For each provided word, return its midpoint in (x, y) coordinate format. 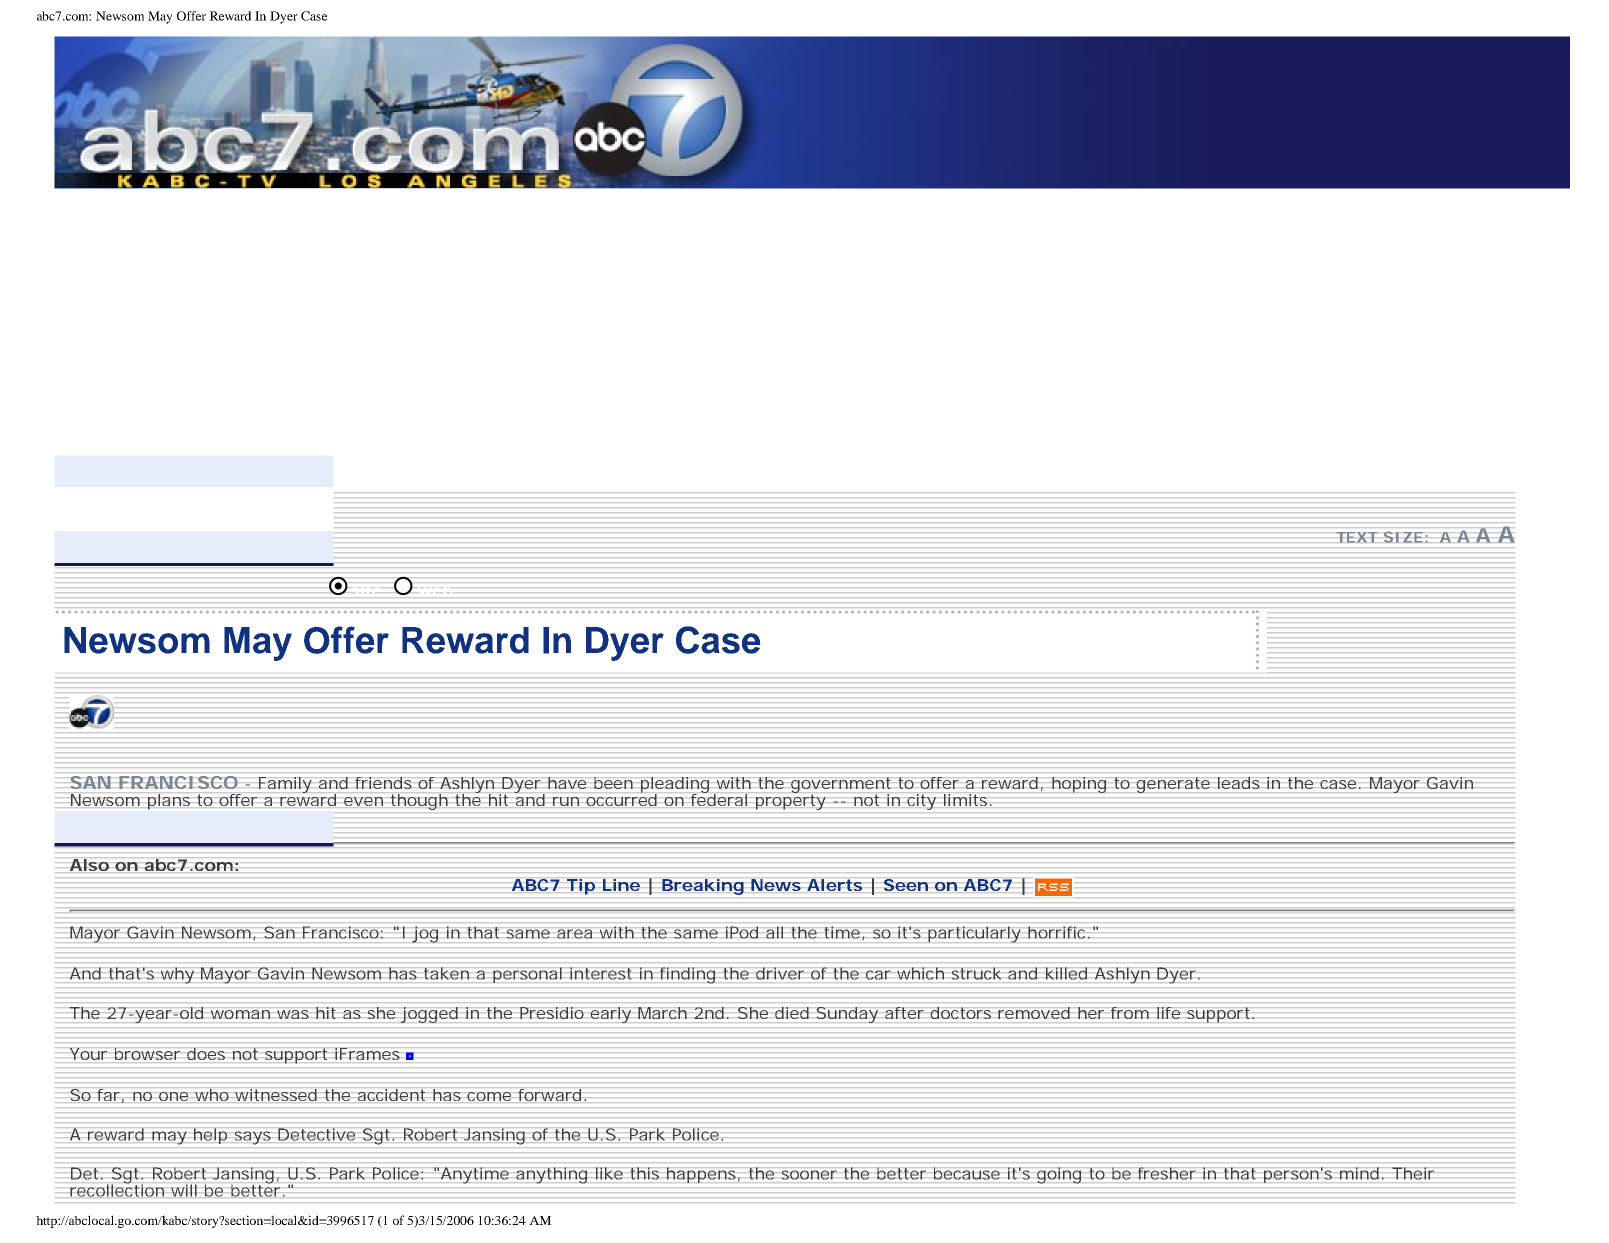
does (206, 1054)
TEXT (1357, 537)
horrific (1056, 932)
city (921, 802)
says (253, 1138)
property (791, 801)
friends (383, 783)
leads (1239, 783)
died (792, 1013)
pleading (675, 786)
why (177, 975)
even (363, 801)
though (419, 802)
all (774, 932)
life (1168, 1013)
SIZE (1403, 537)
